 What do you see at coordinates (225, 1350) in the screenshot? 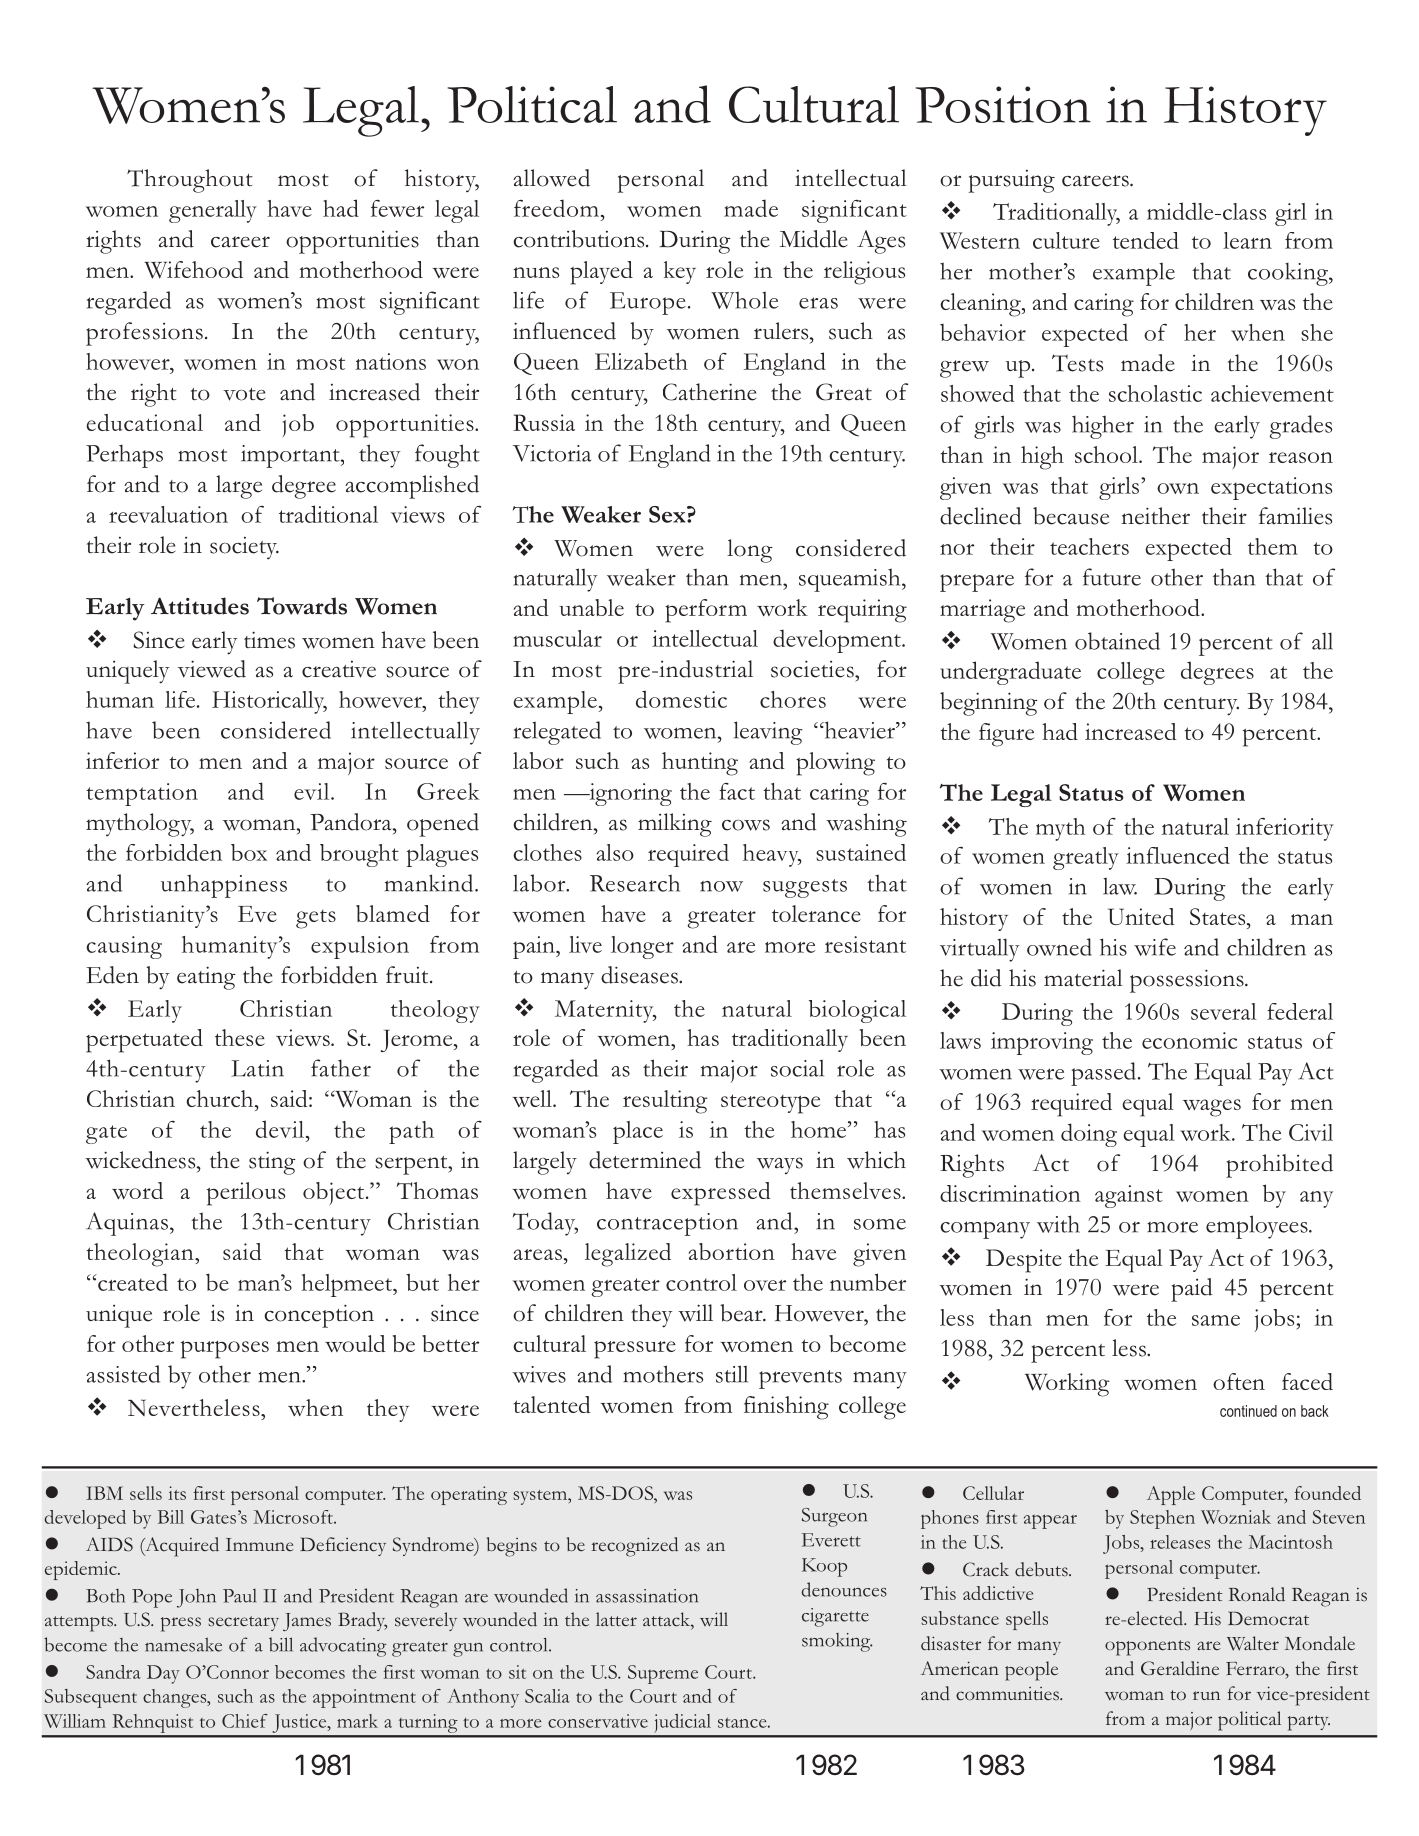
I see `purposes` at bounding box center [225, 1350].
